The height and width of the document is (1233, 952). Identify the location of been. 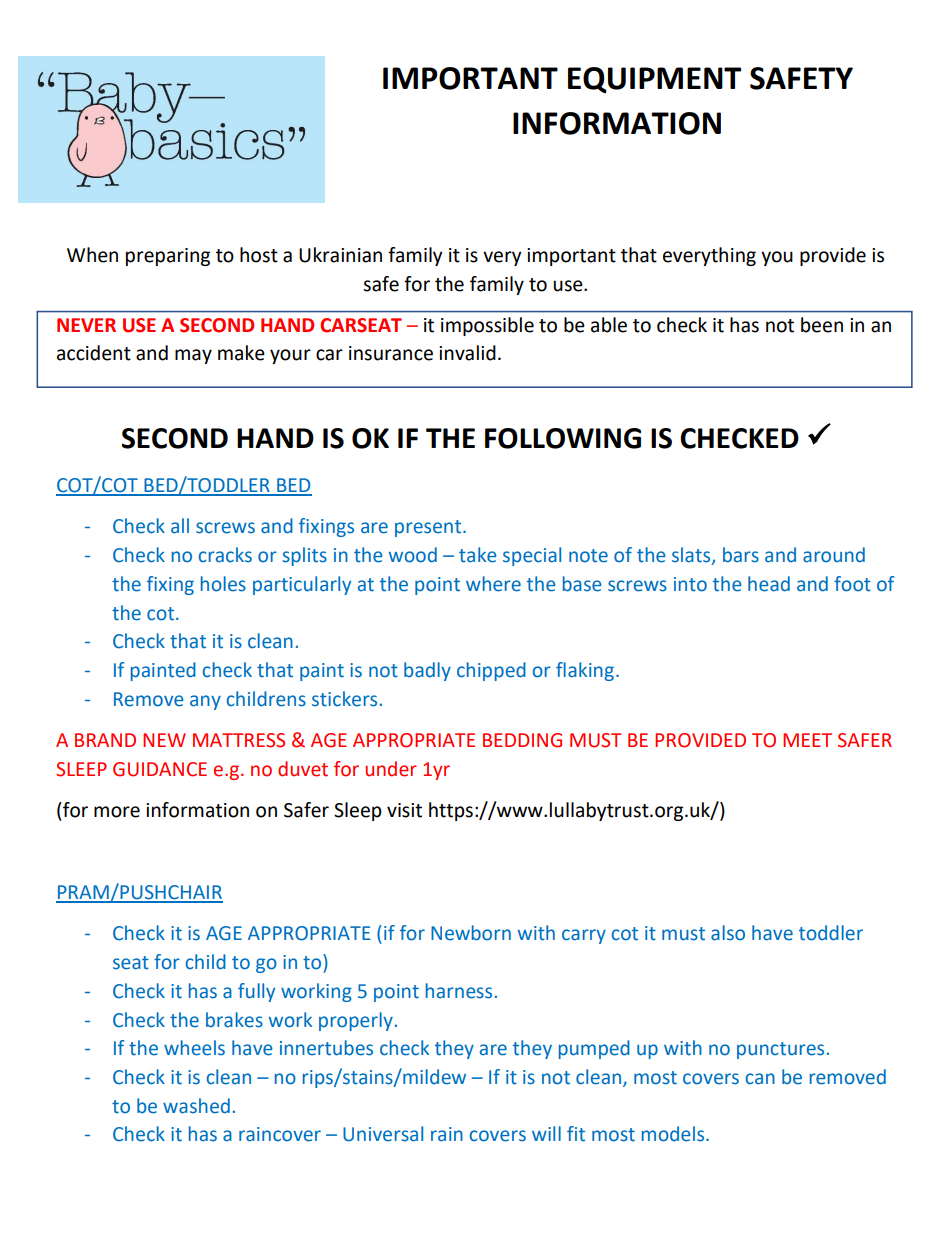
(822, 325).
